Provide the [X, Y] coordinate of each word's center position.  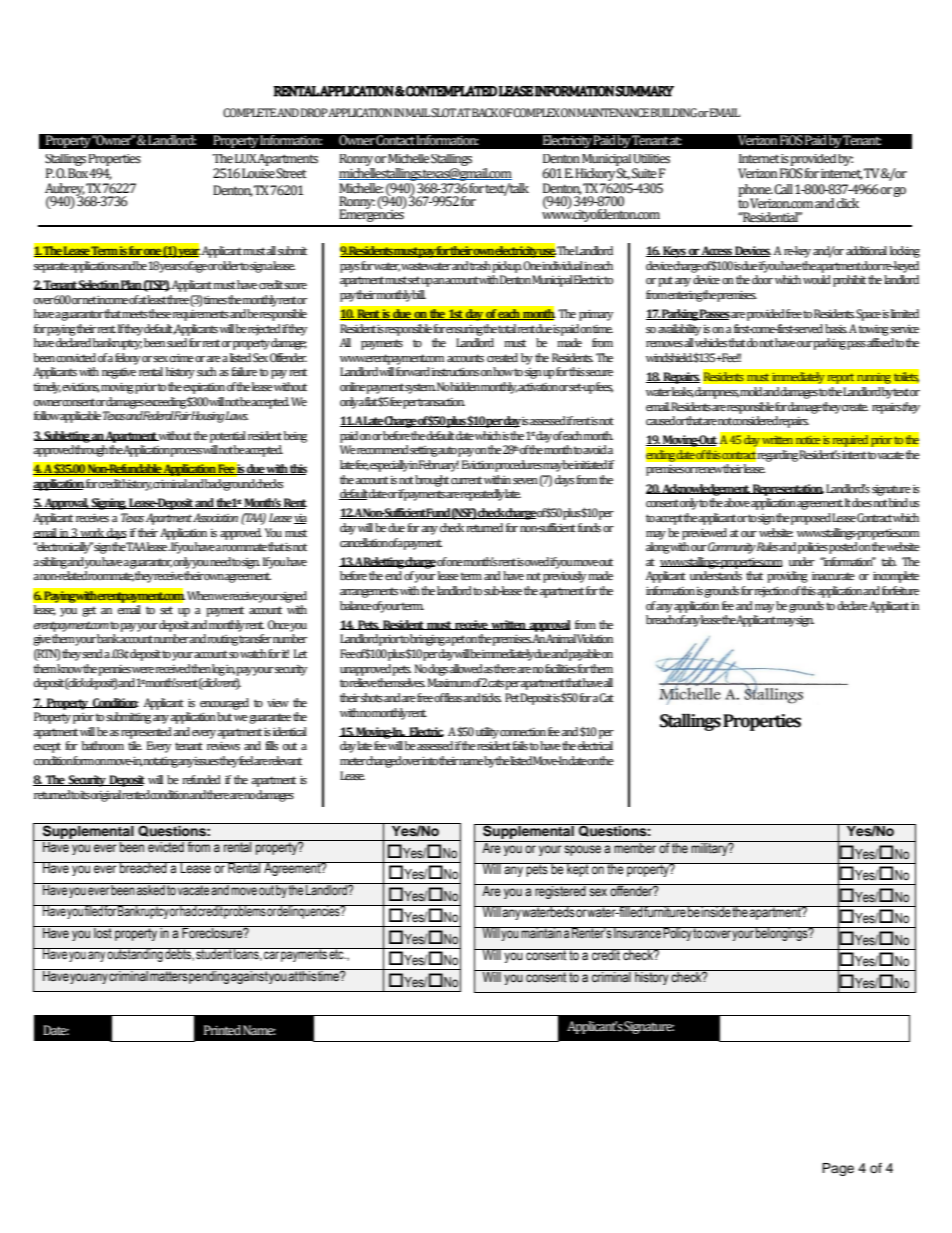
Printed [222, 1030]
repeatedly [482, 495]
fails [520, 746]
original [106, 796]
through [91, 451]
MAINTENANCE [613, 113]
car [271, 955]
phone [755, 191]
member [635, 847]
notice [808, 440]
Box [78, 173]
